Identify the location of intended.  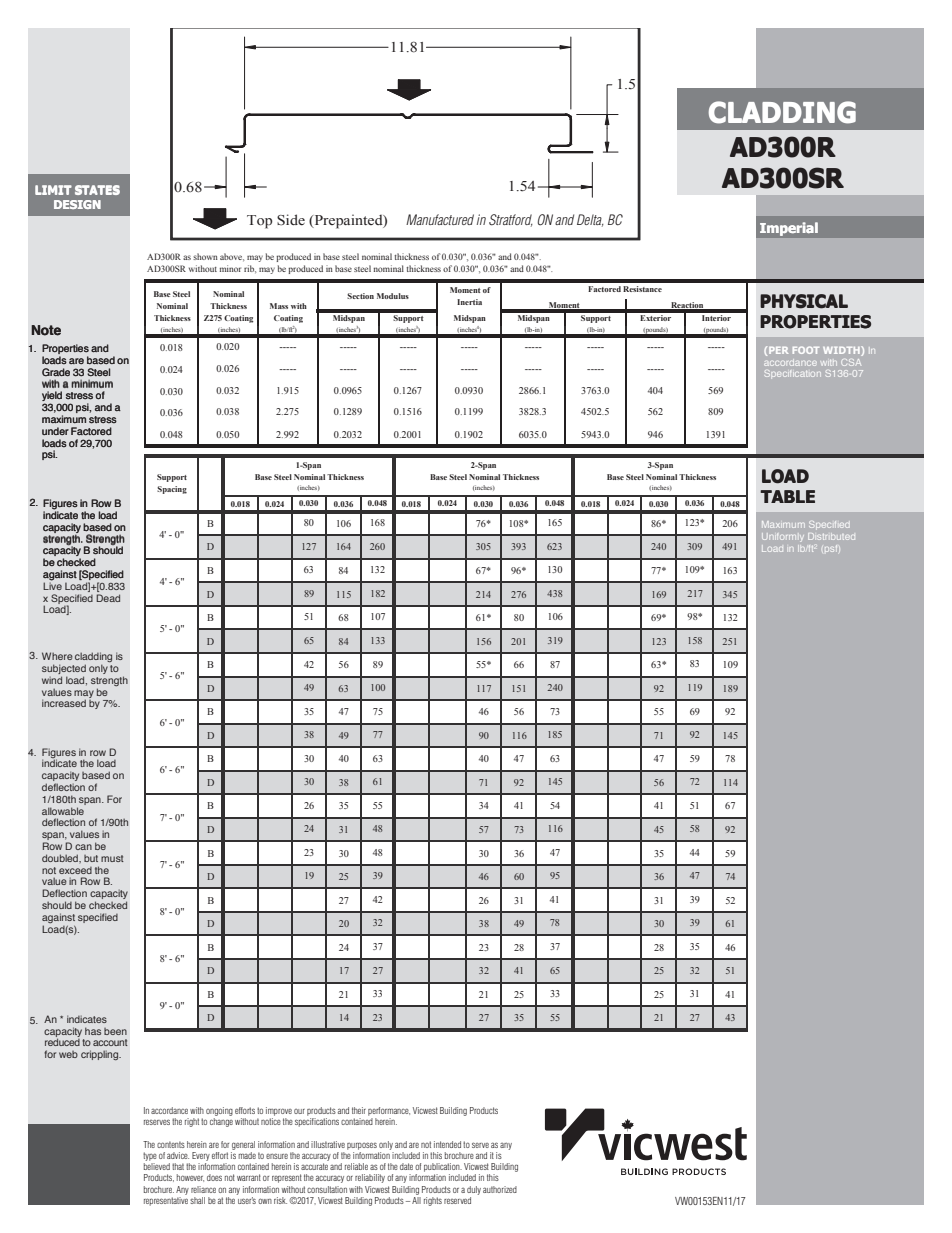
(447, 1144).
